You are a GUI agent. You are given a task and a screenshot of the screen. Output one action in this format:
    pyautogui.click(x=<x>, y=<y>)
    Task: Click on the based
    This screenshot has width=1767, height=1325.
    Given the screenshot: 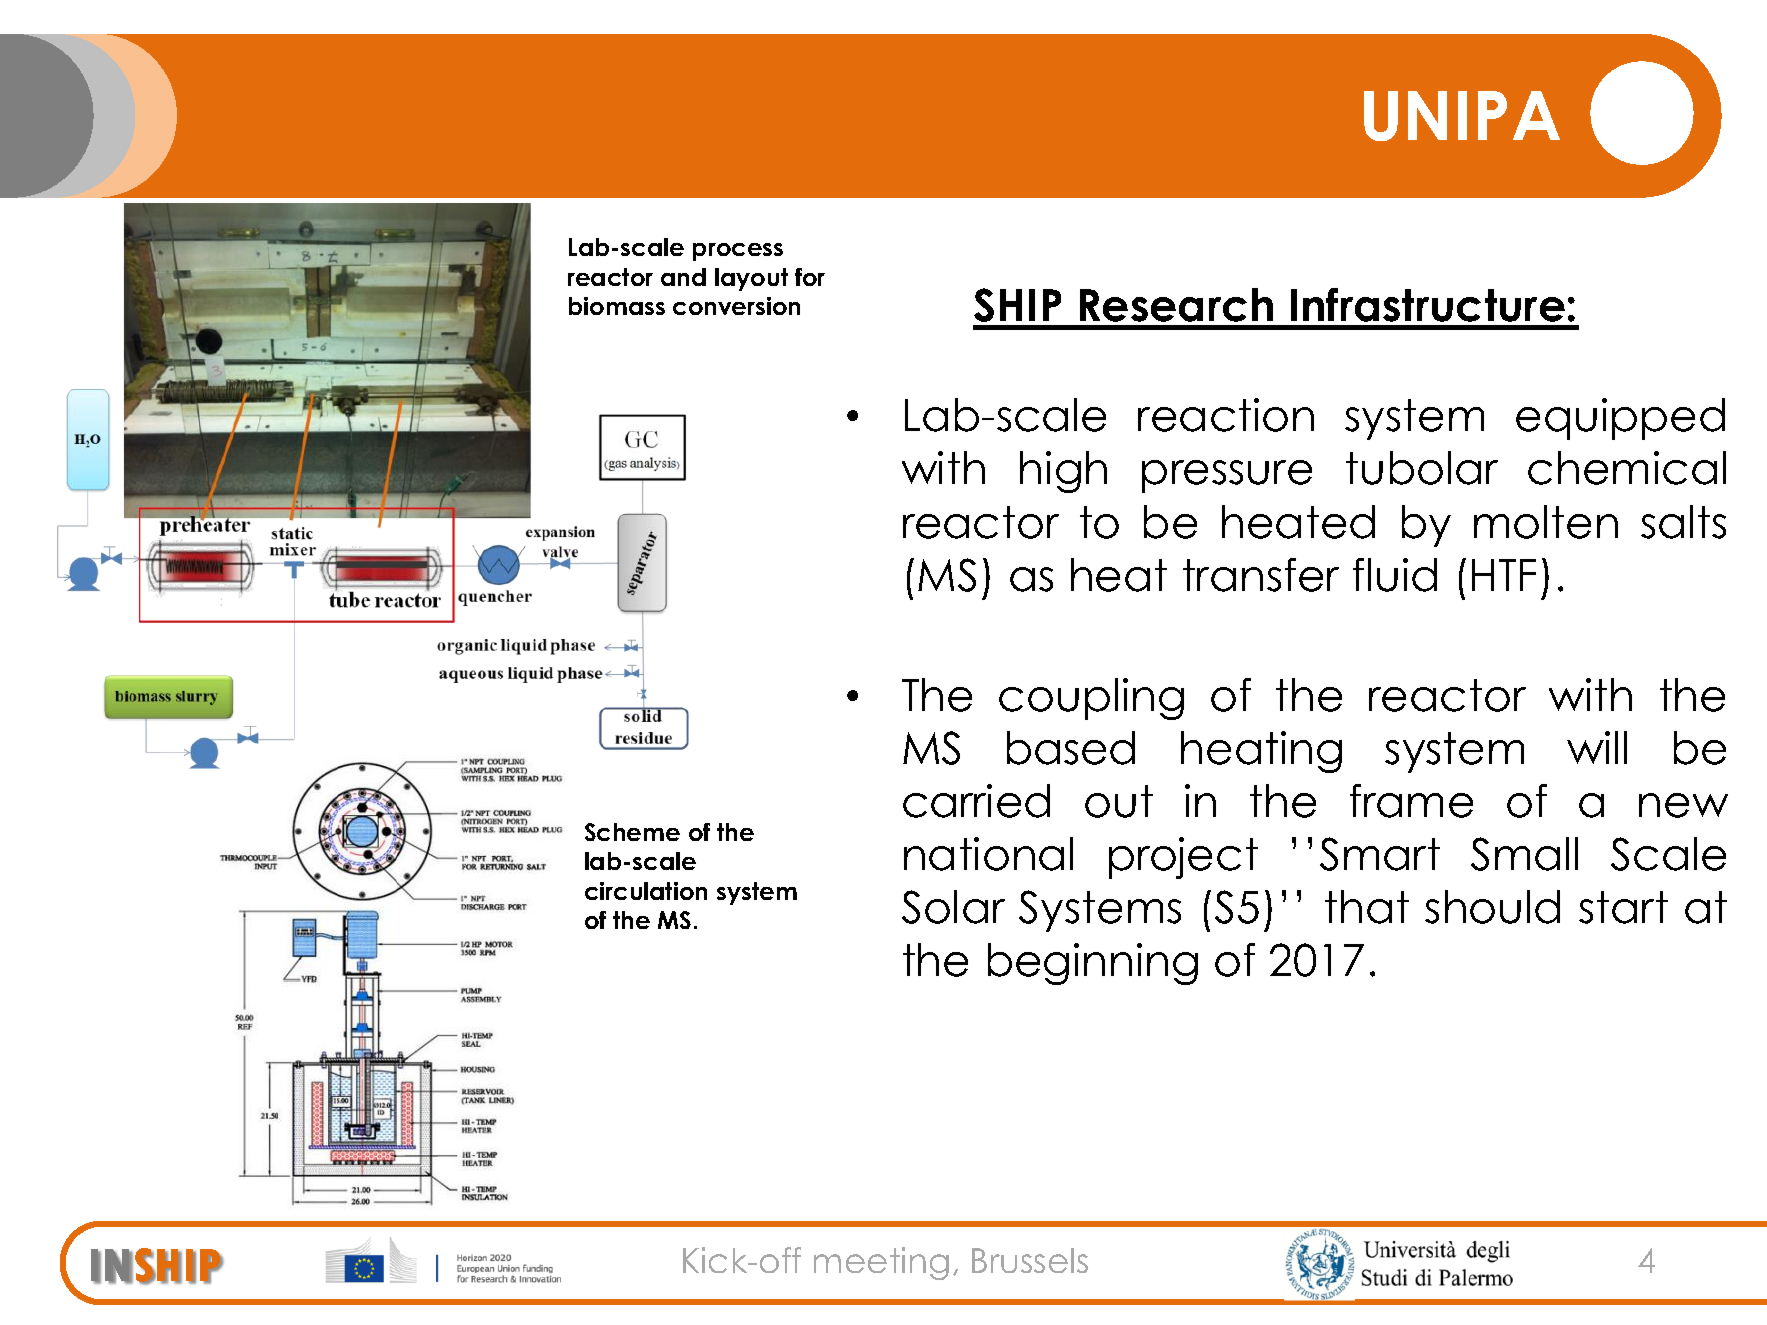 What is the action you would take?
    pyautogui.click(x=1071, y=748)
